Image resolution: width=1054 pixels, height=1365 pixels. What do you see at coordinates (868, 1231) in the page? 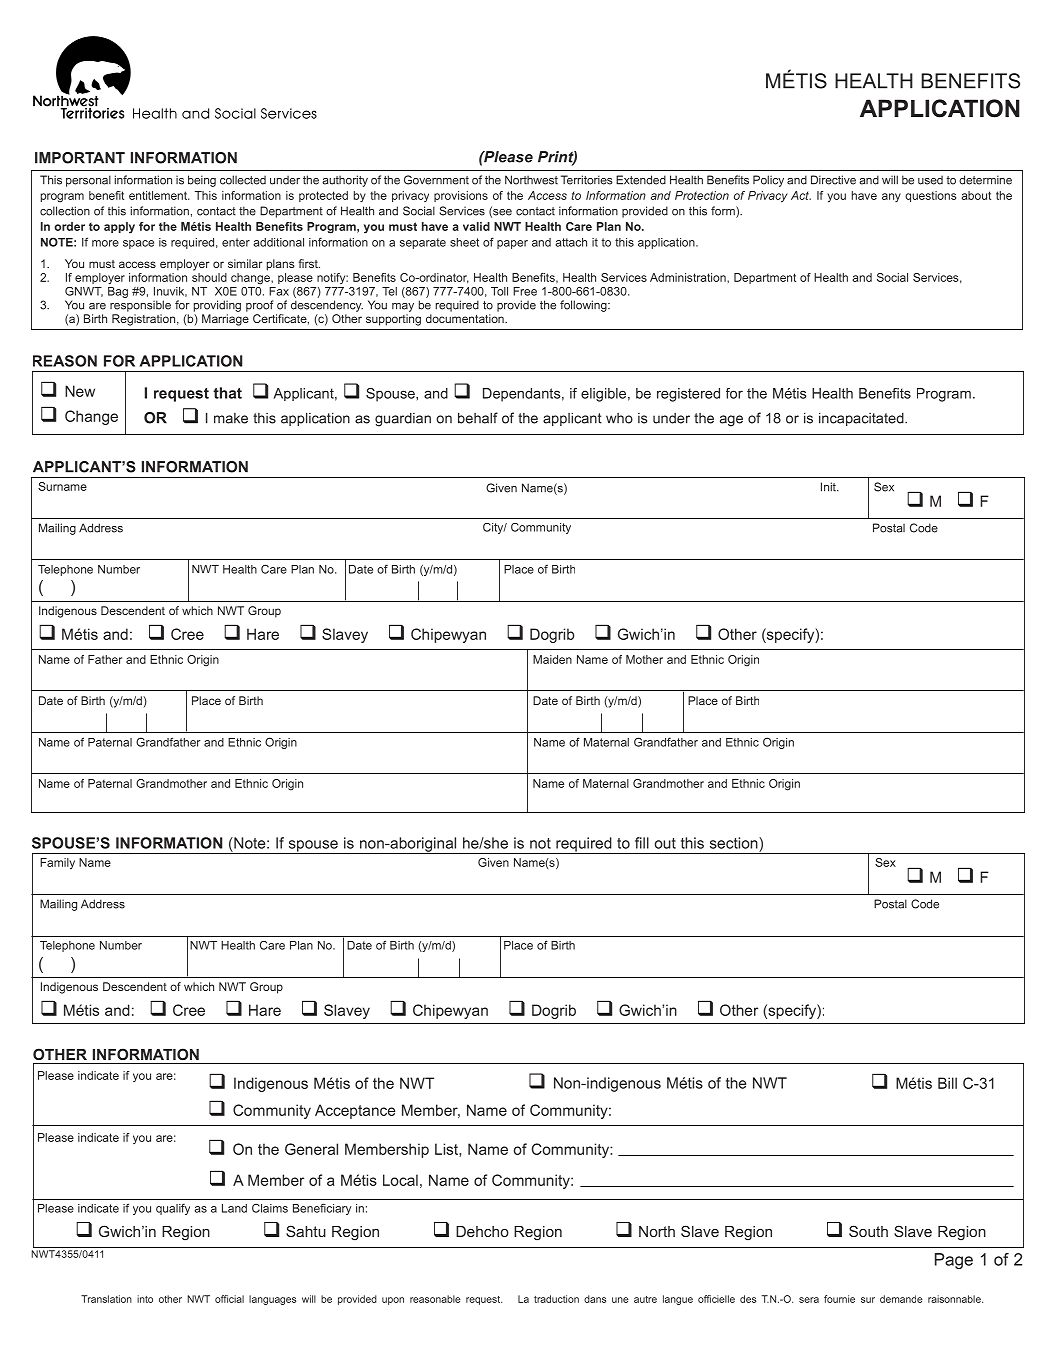
I see `South` at bounding box center [868, 1231].
